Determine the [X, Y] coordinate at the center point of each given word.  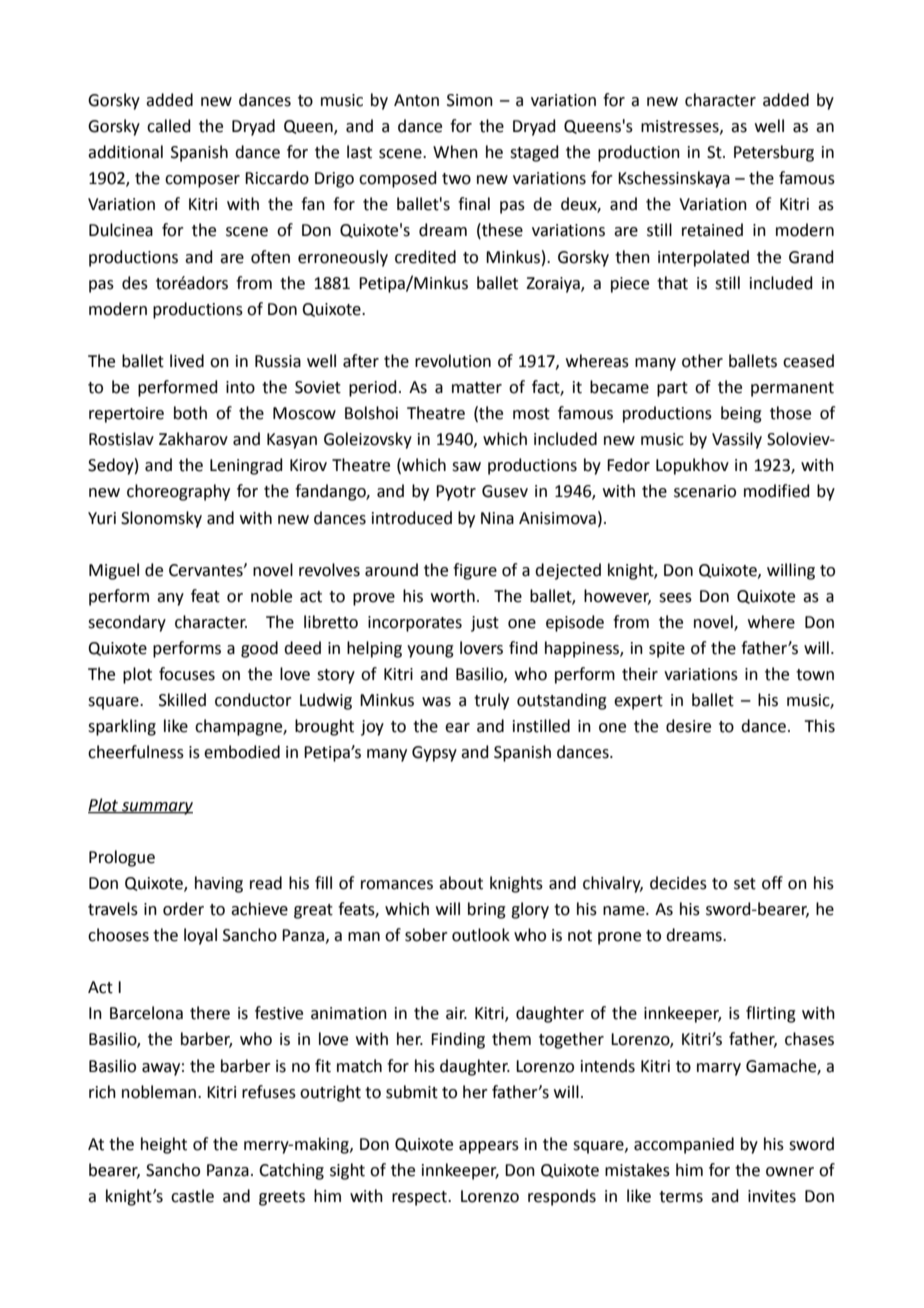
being [741, 414]
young [430, 651]
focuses [187, 674]
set [745, 884]
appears [489, 1147]
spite [667, 650]
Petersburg [774, 153]
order [183, 909]
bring [487, 910]
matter [477, 388]
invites [772, 1196]
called [169, 126]
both [190, 413]
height [164, 1145]
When [455, 152]
